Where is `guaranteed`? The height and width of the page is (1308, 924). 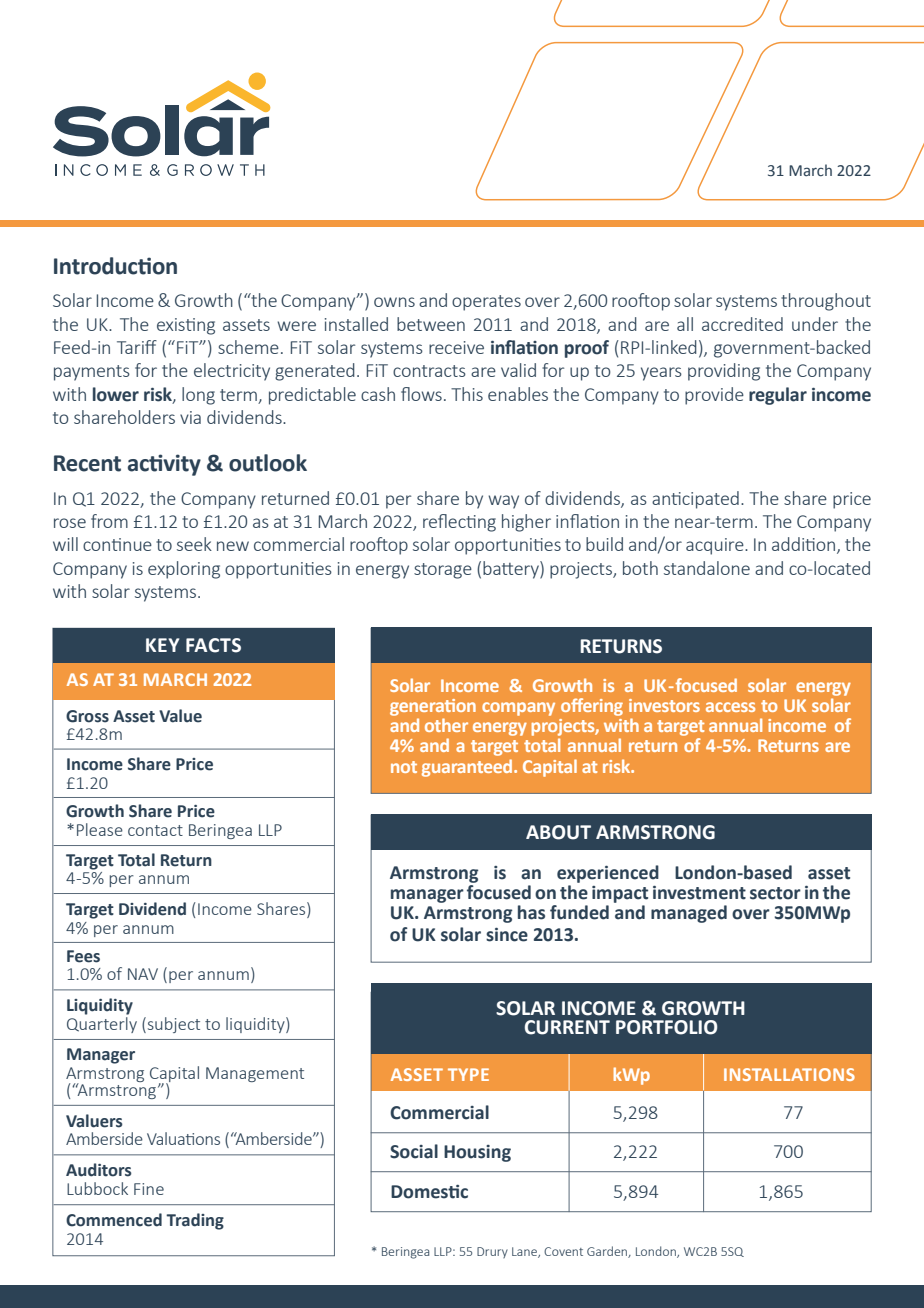
guaranteed is located at coordinates (468, 768).
